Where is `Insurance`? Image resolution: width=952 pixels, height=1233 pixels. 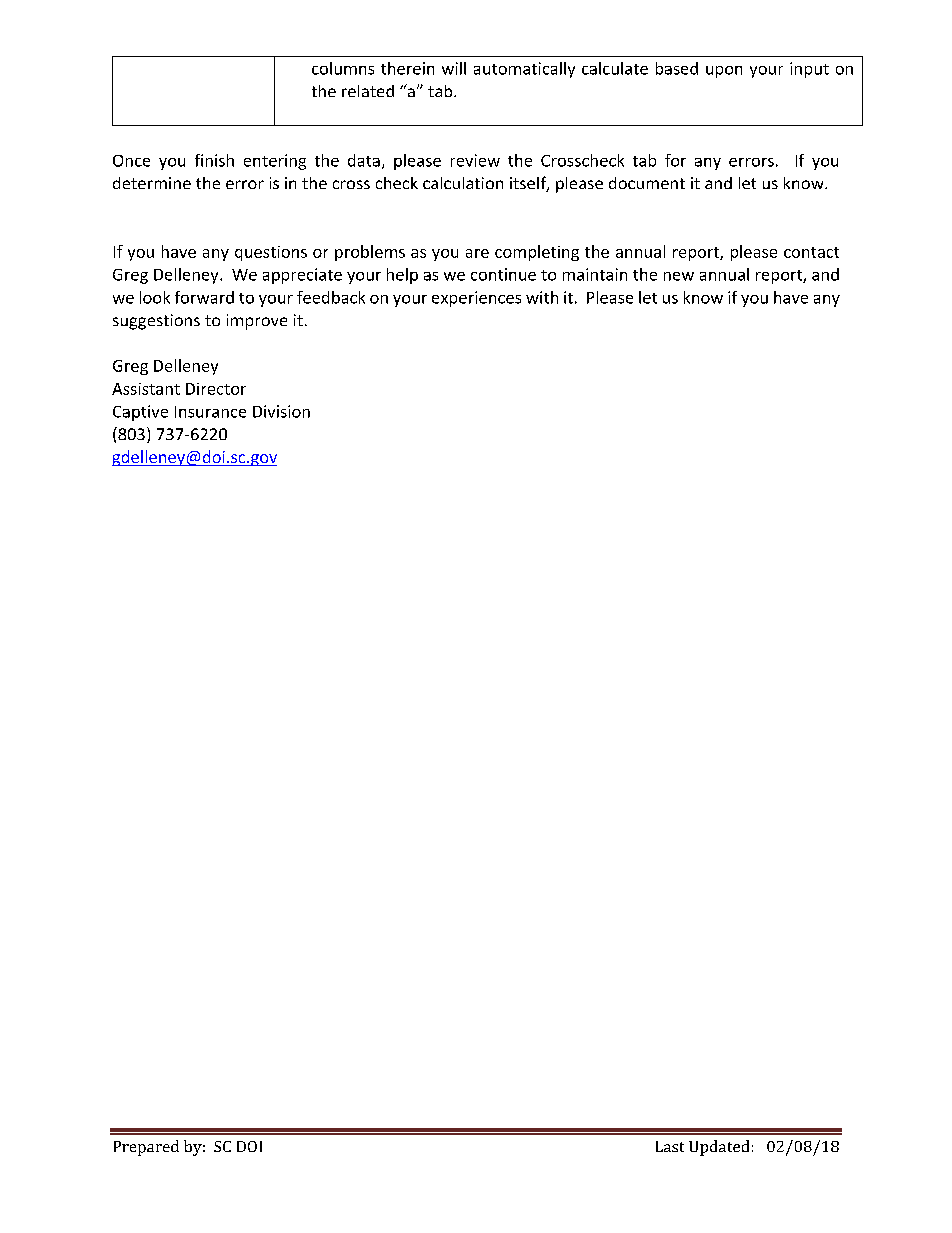 Insurance is located at coordinates (210, 412).
